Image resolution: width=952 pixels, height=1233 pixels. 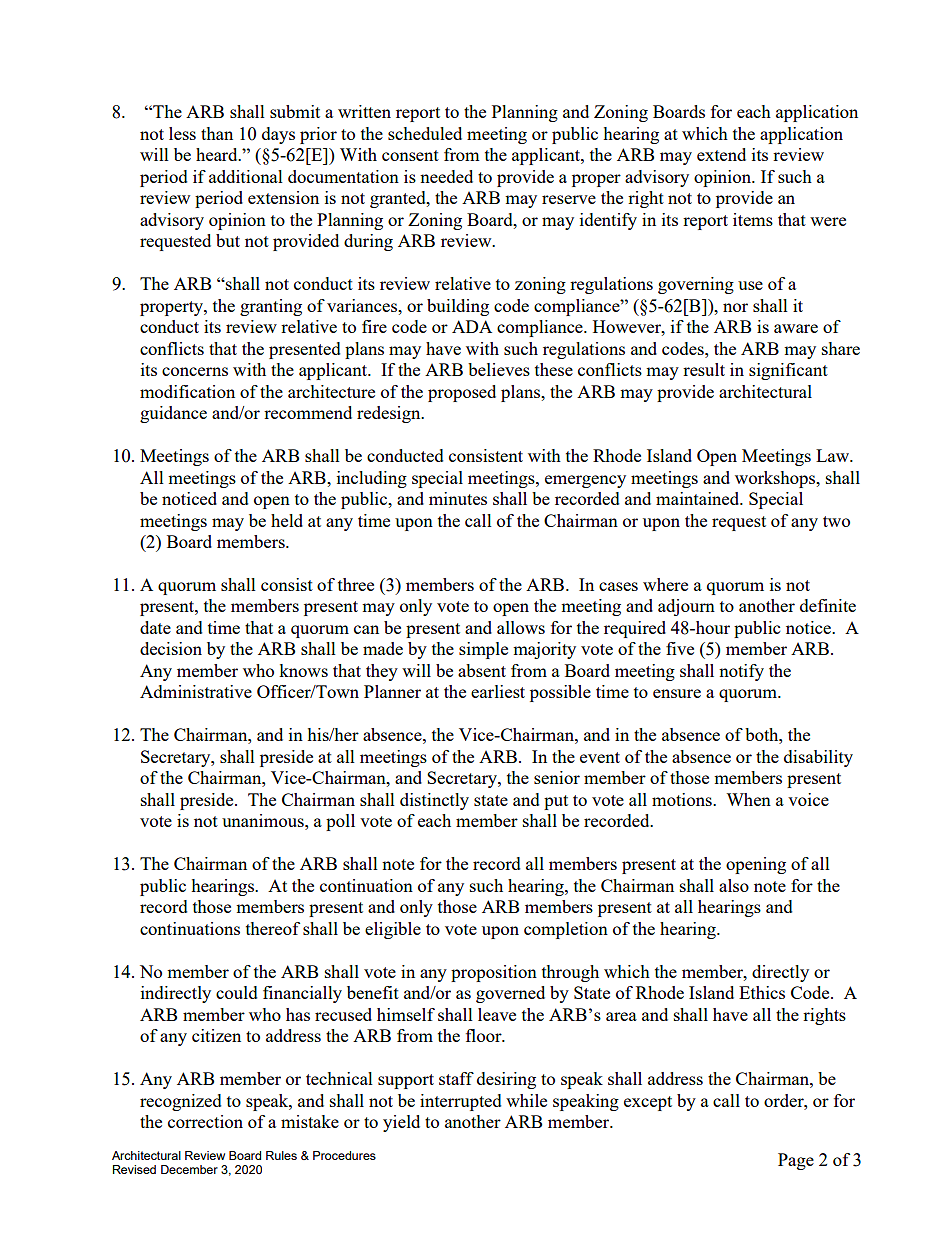 What do you see at coordinates (461, 1102) in the screenshot?
I see `interrupted` at bounding box center [461, 1102].
